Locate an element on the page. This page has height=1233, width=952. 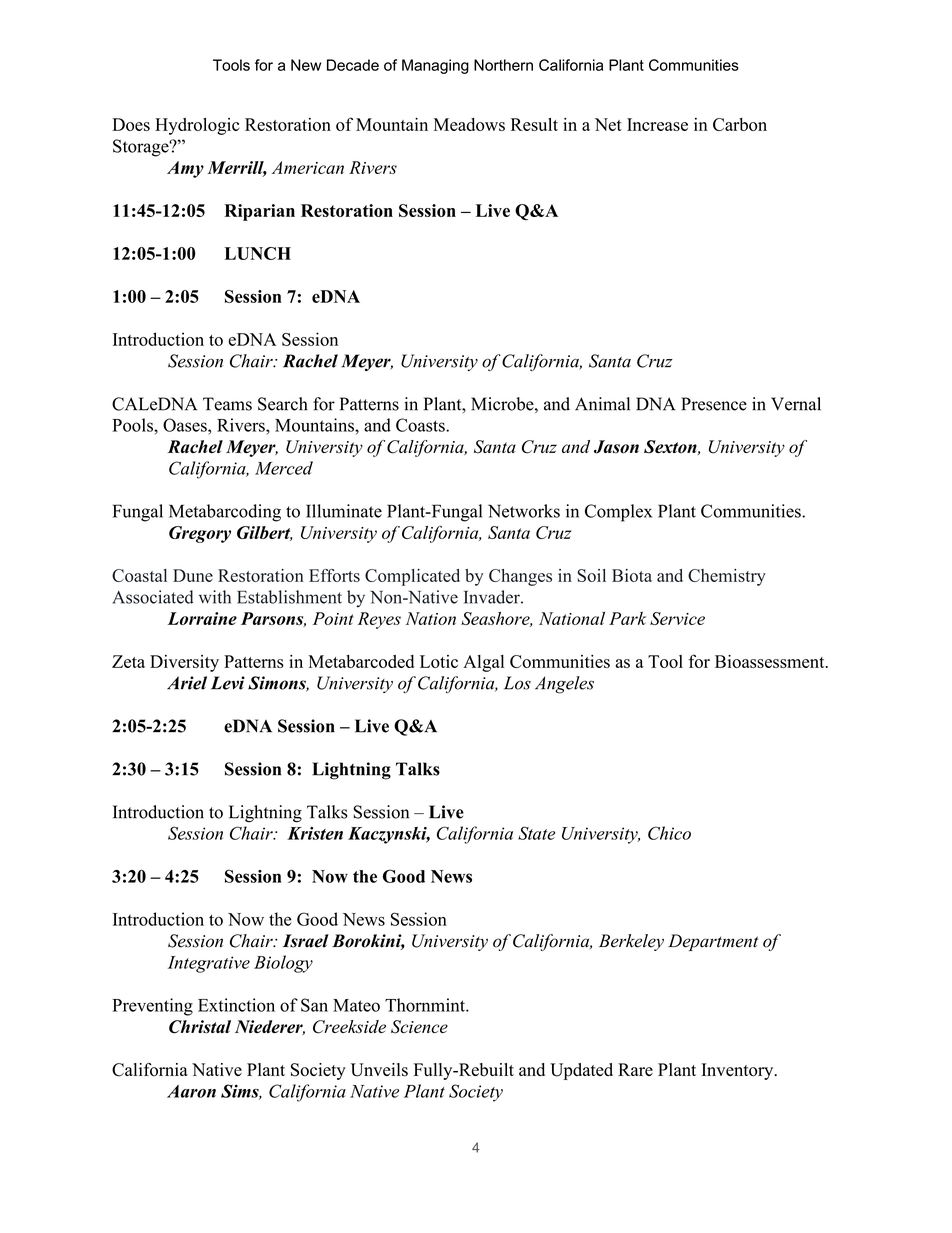
Complicated is located at coordinates (412, 577).
